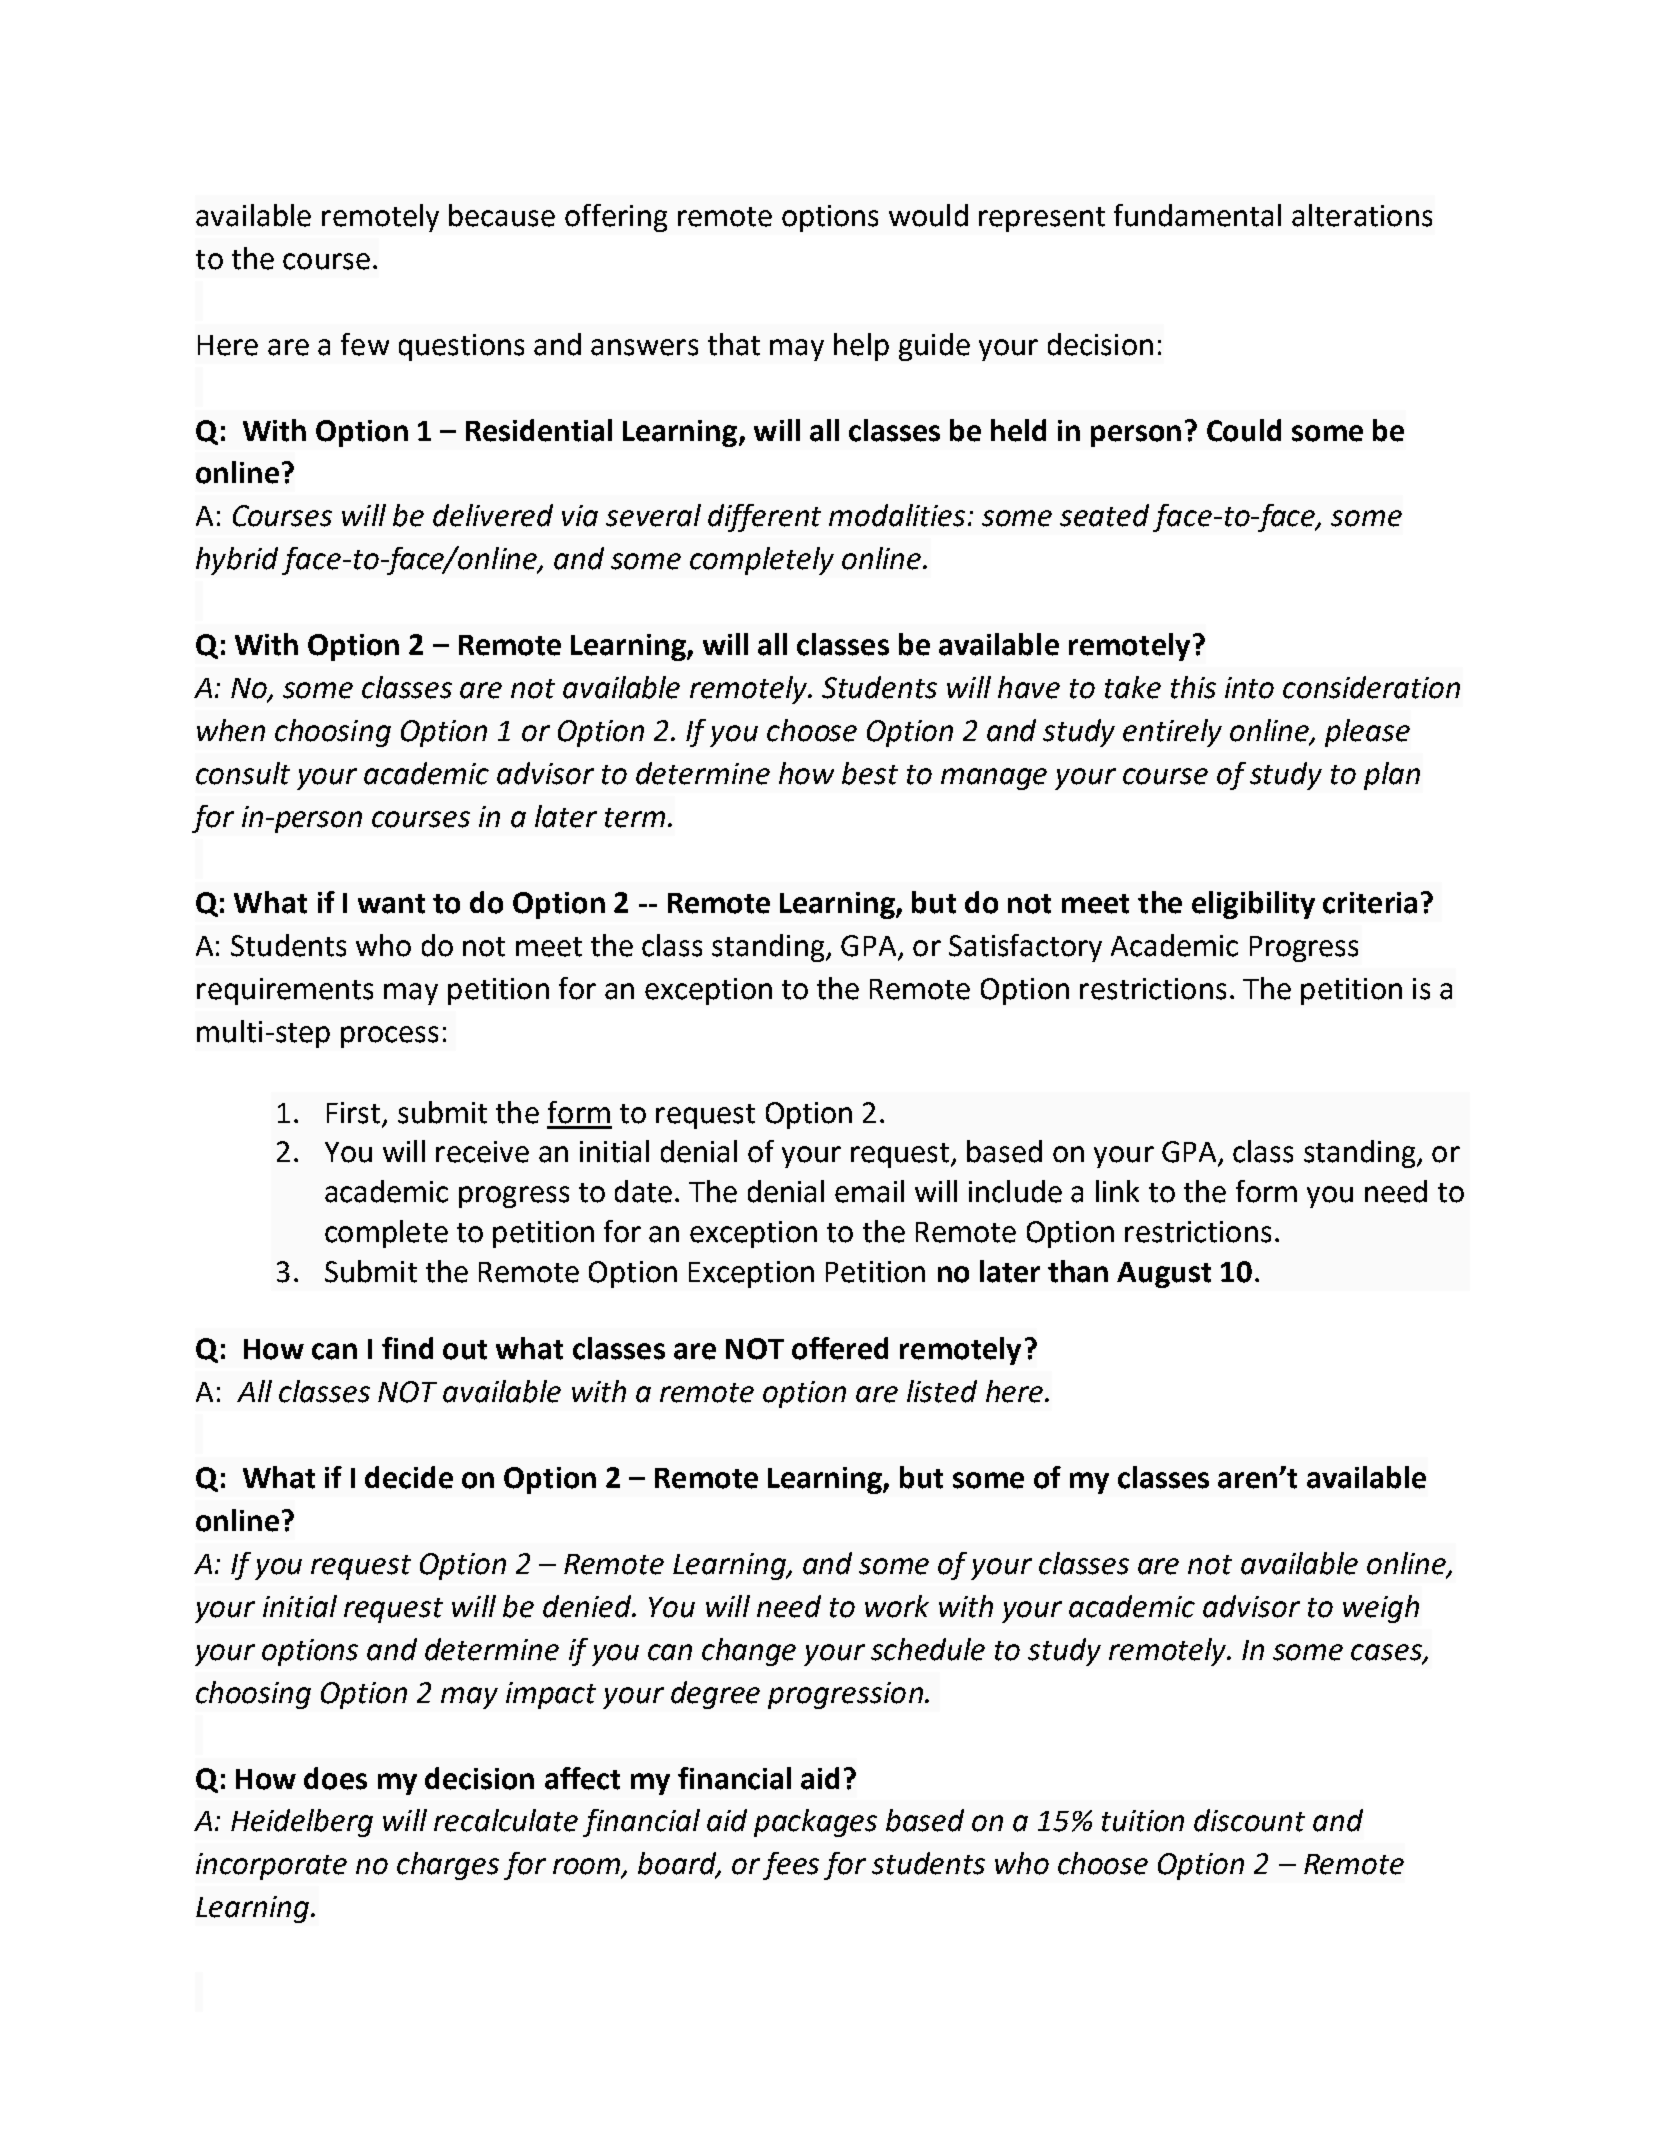 This page has width=1661, height=2150. What do you see at coordinates (1249, 1820) in the page?
I see `discount` at bounding box center [1249, 1820].
